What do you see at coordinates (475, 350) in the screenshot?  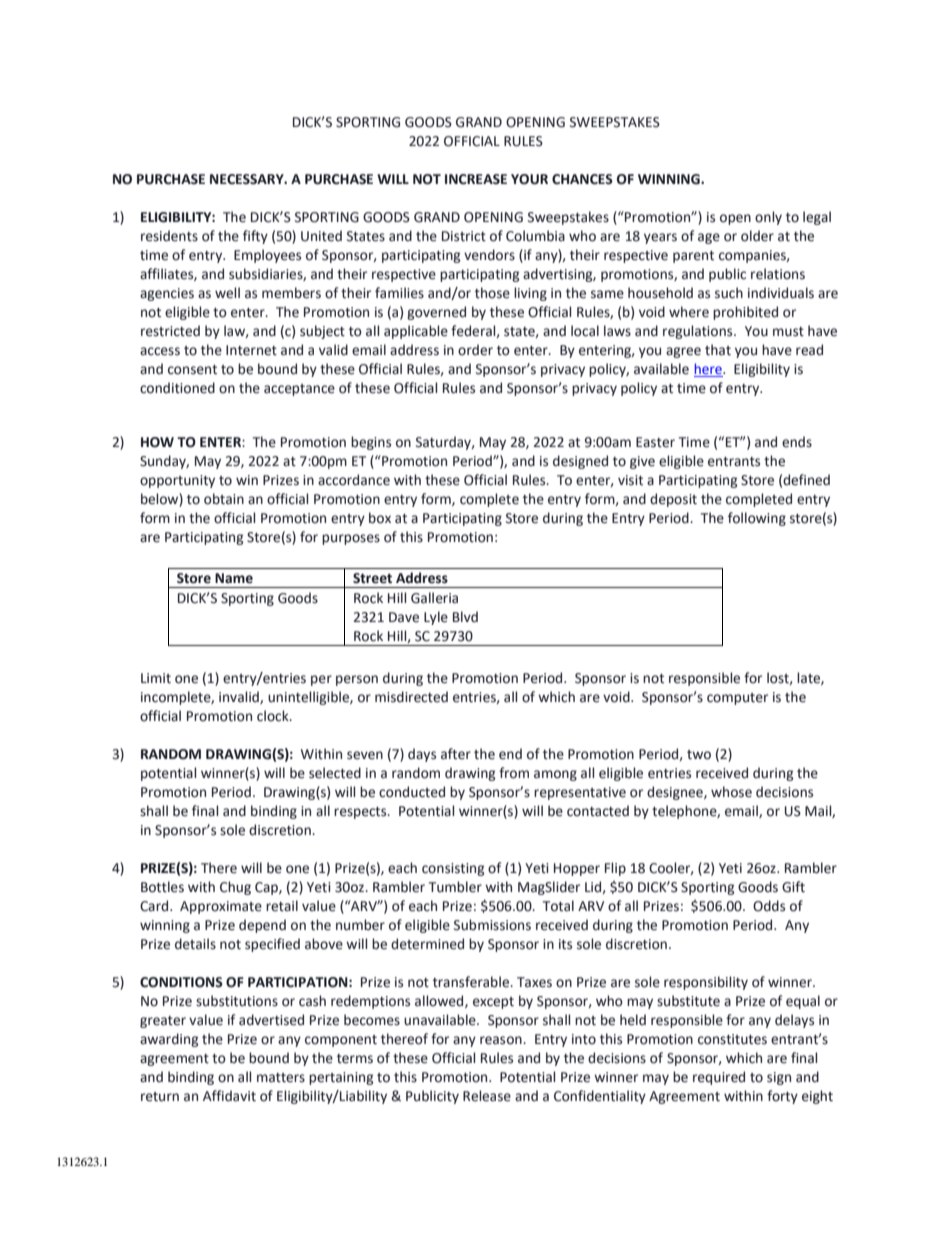 I see `order` at bounding box center [475, 350].
